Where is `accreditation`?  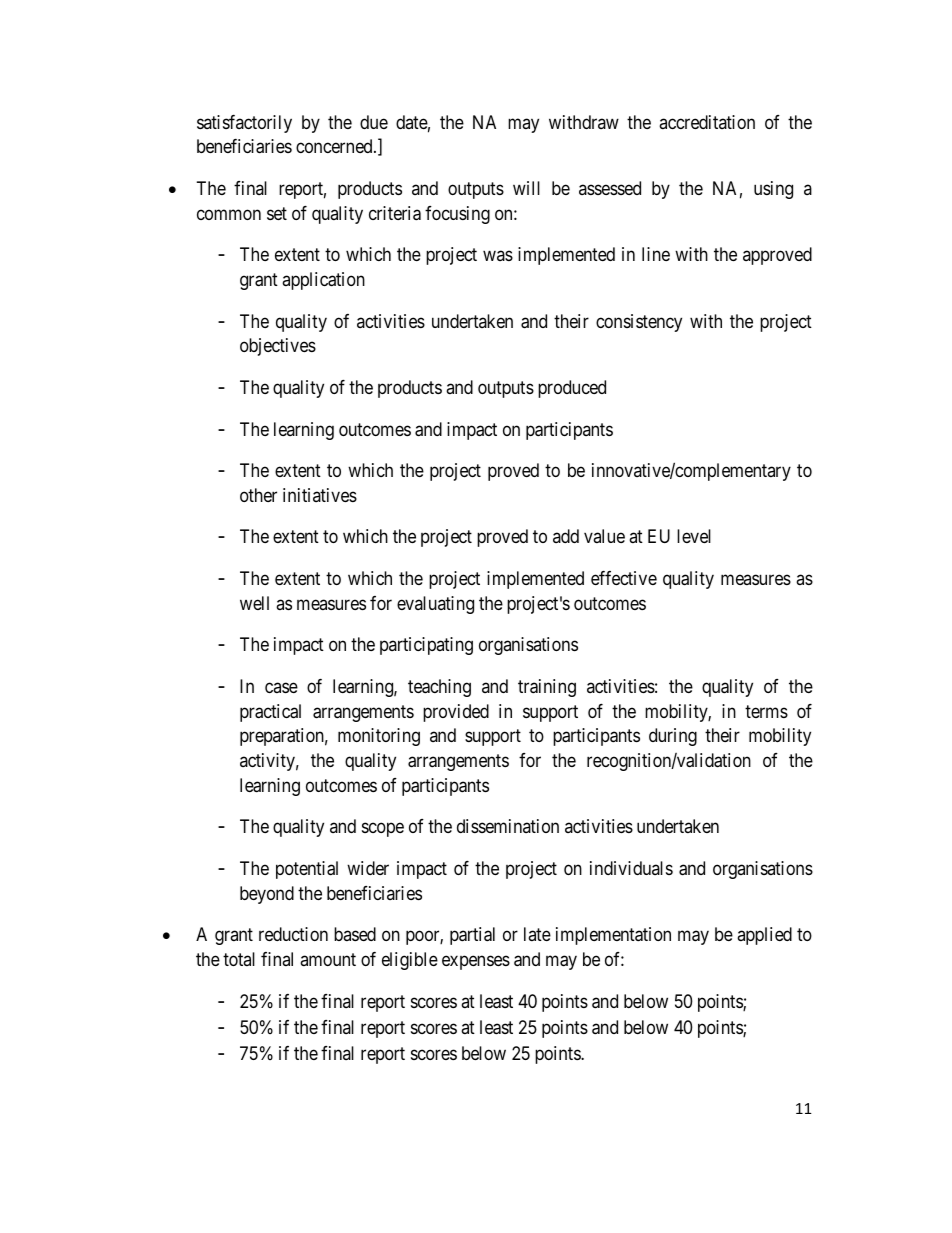
accreditation is located at coordinates (707, 122).
